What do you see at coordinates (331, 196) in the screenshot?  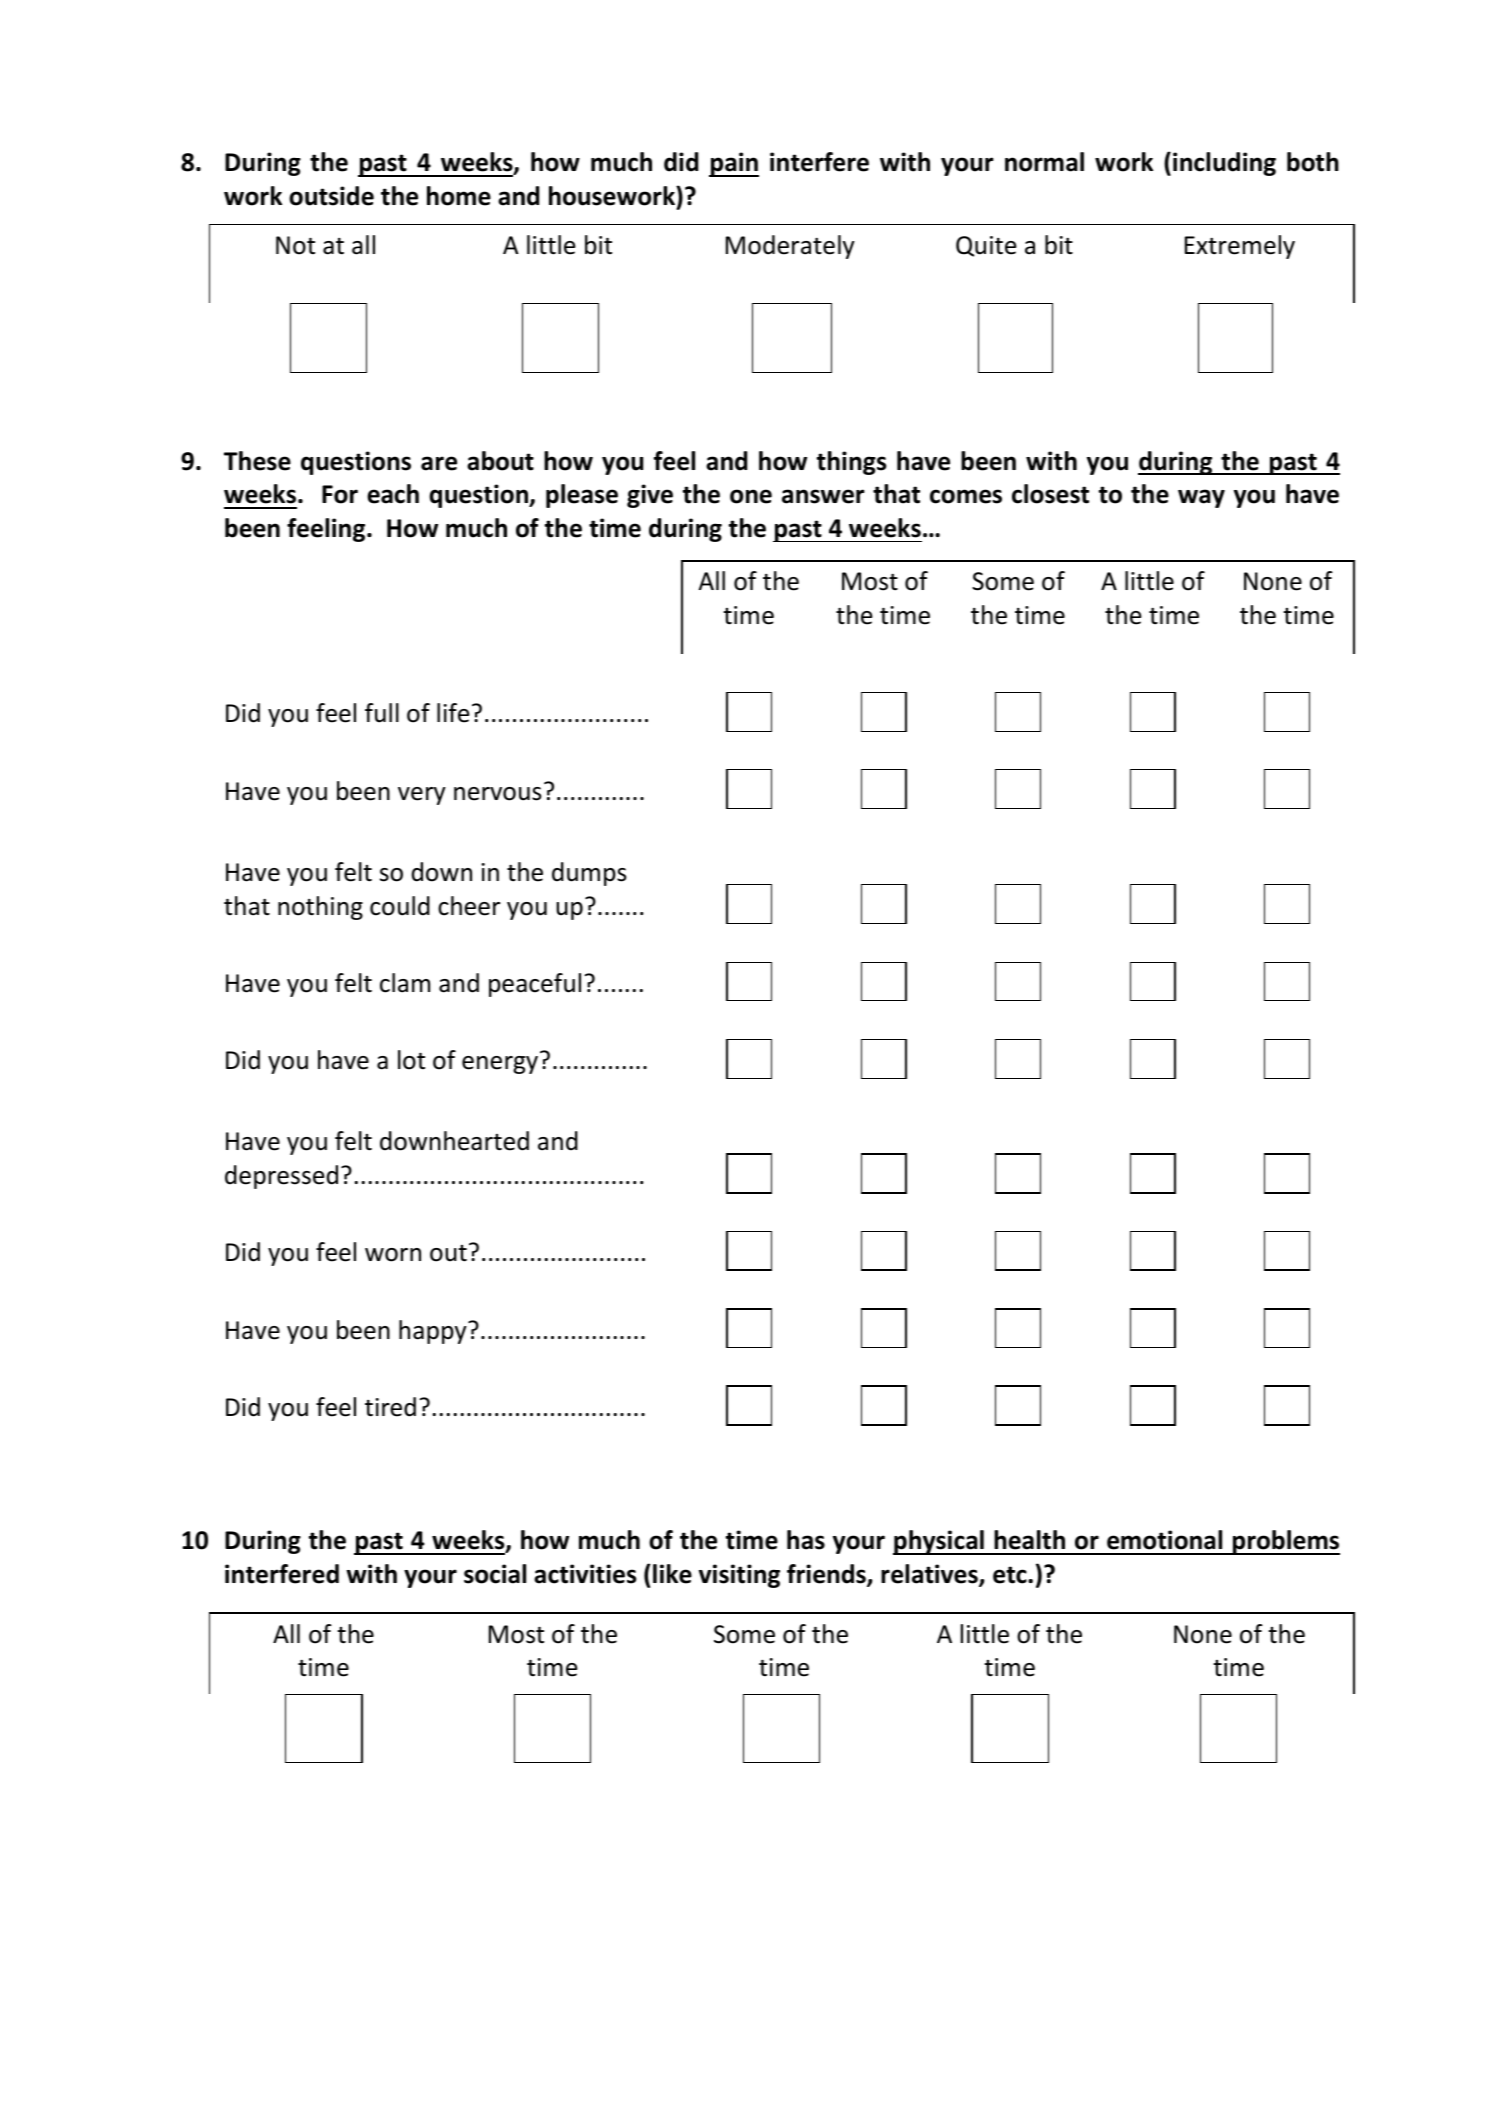 I see `outside` at bounding box center [331, 196].
